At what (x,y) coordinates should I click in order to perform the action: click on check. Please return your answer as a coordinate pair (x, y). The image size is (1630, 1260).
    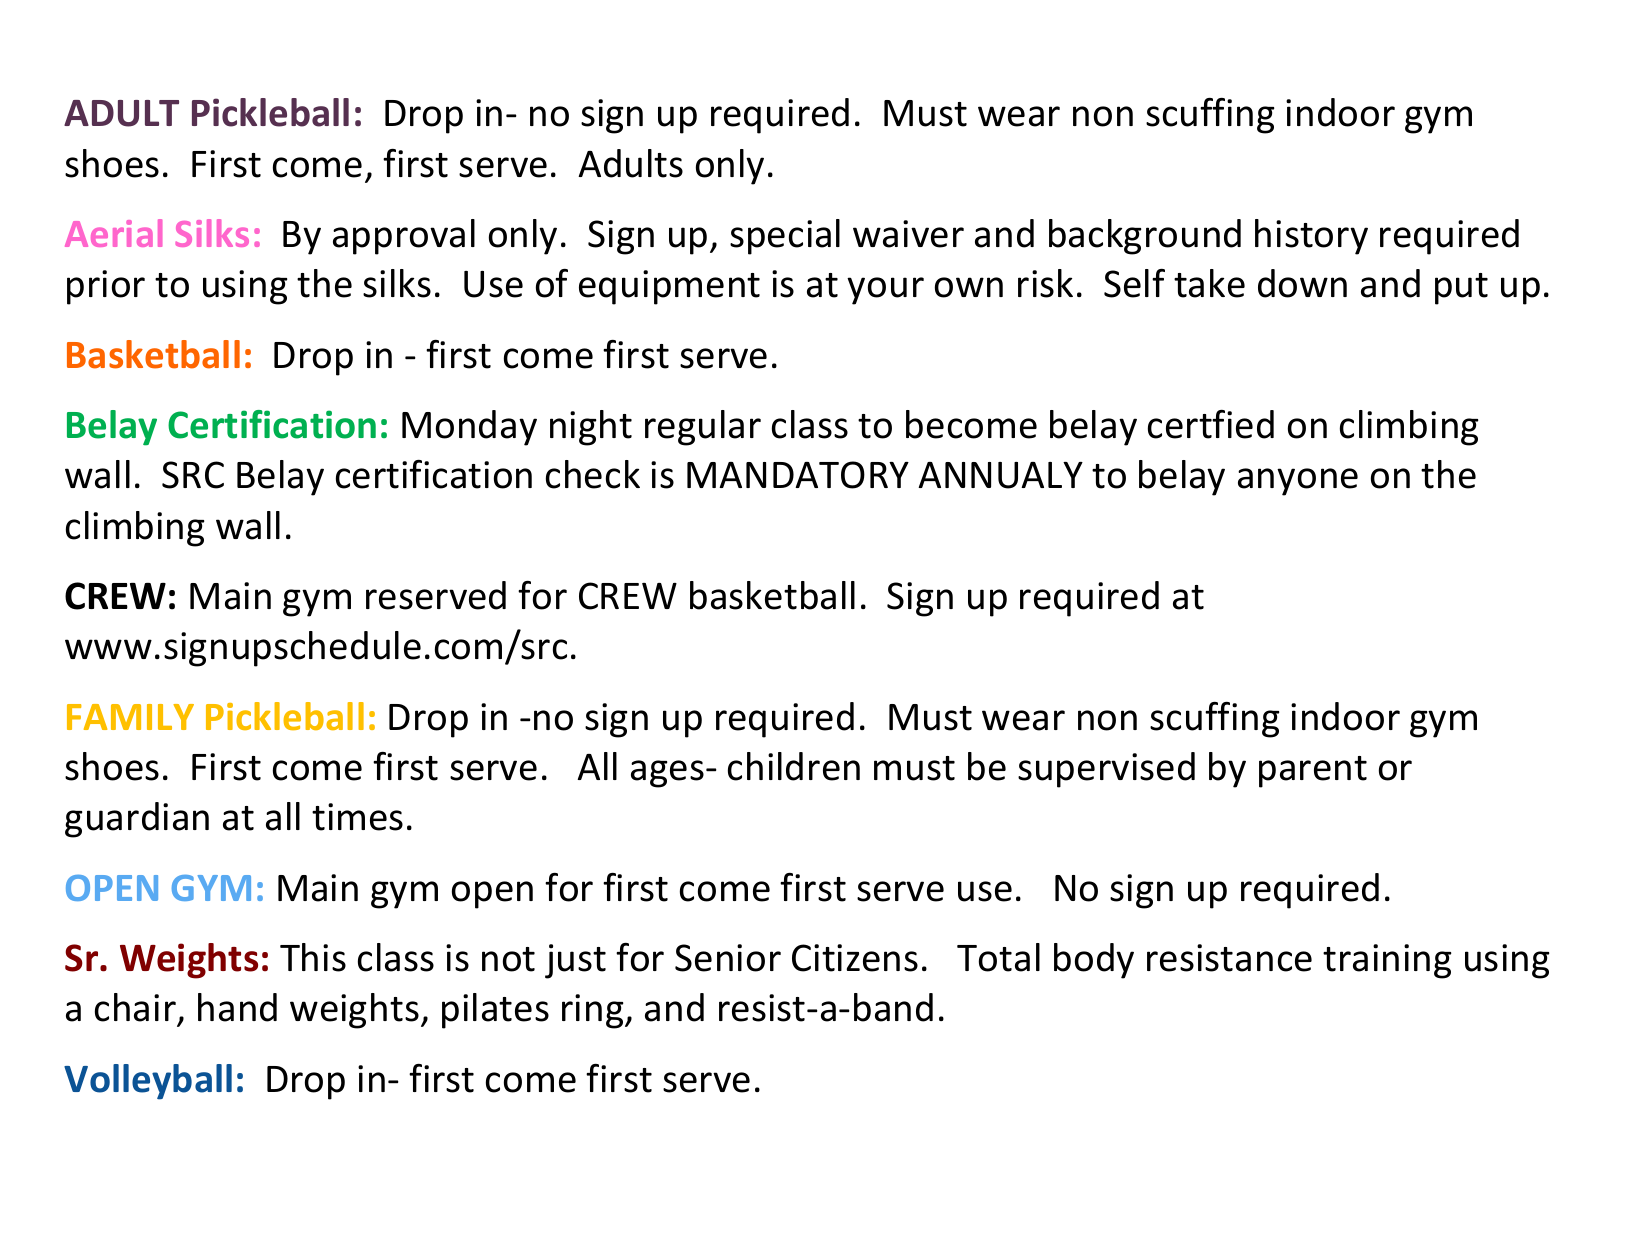
    Looking at the image, I should click on (593, 474).
